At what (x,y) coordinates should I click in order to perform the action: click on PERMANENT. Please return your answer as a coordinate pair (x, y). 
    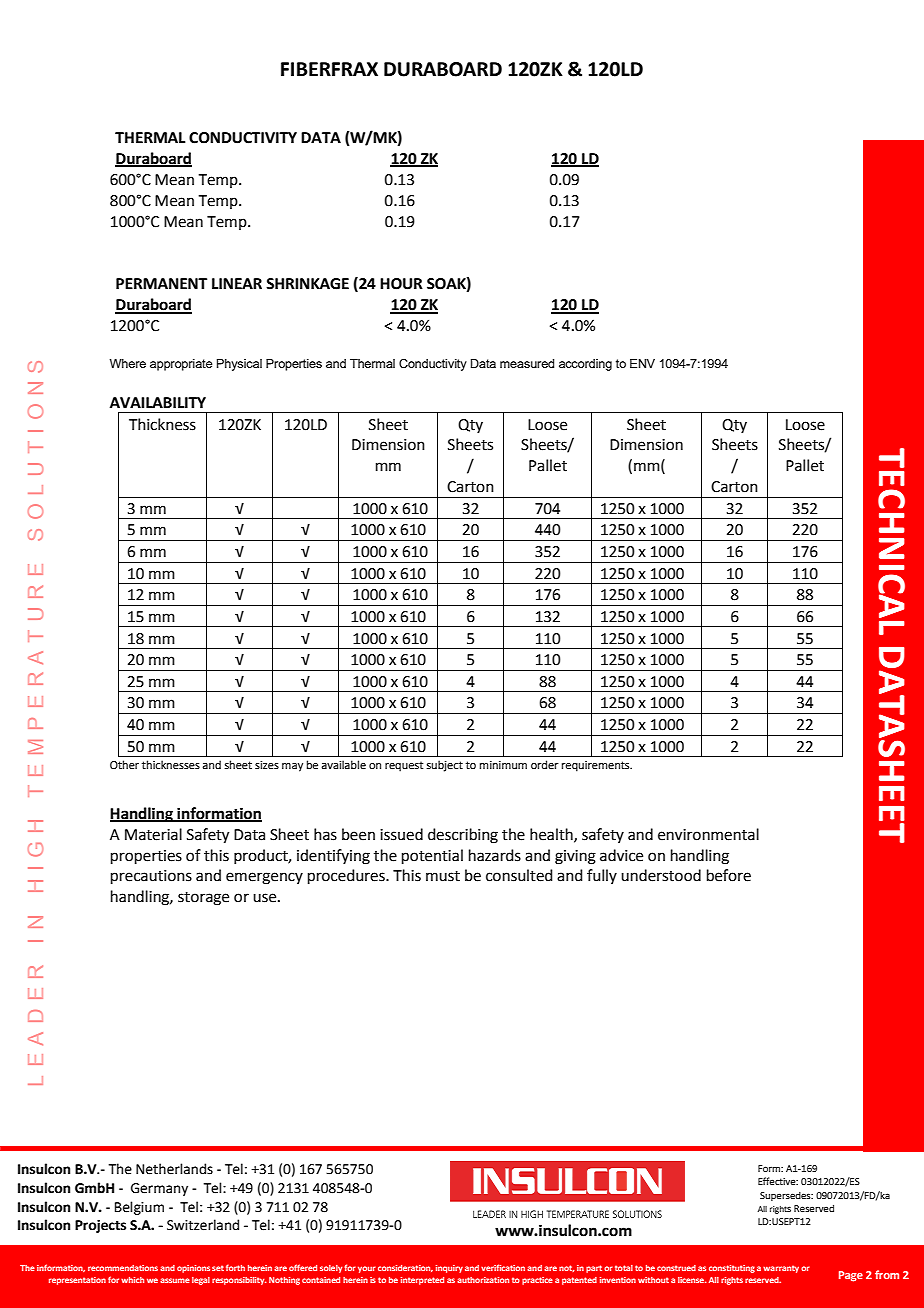
    Looking at the image, I should click on (161, 283).
